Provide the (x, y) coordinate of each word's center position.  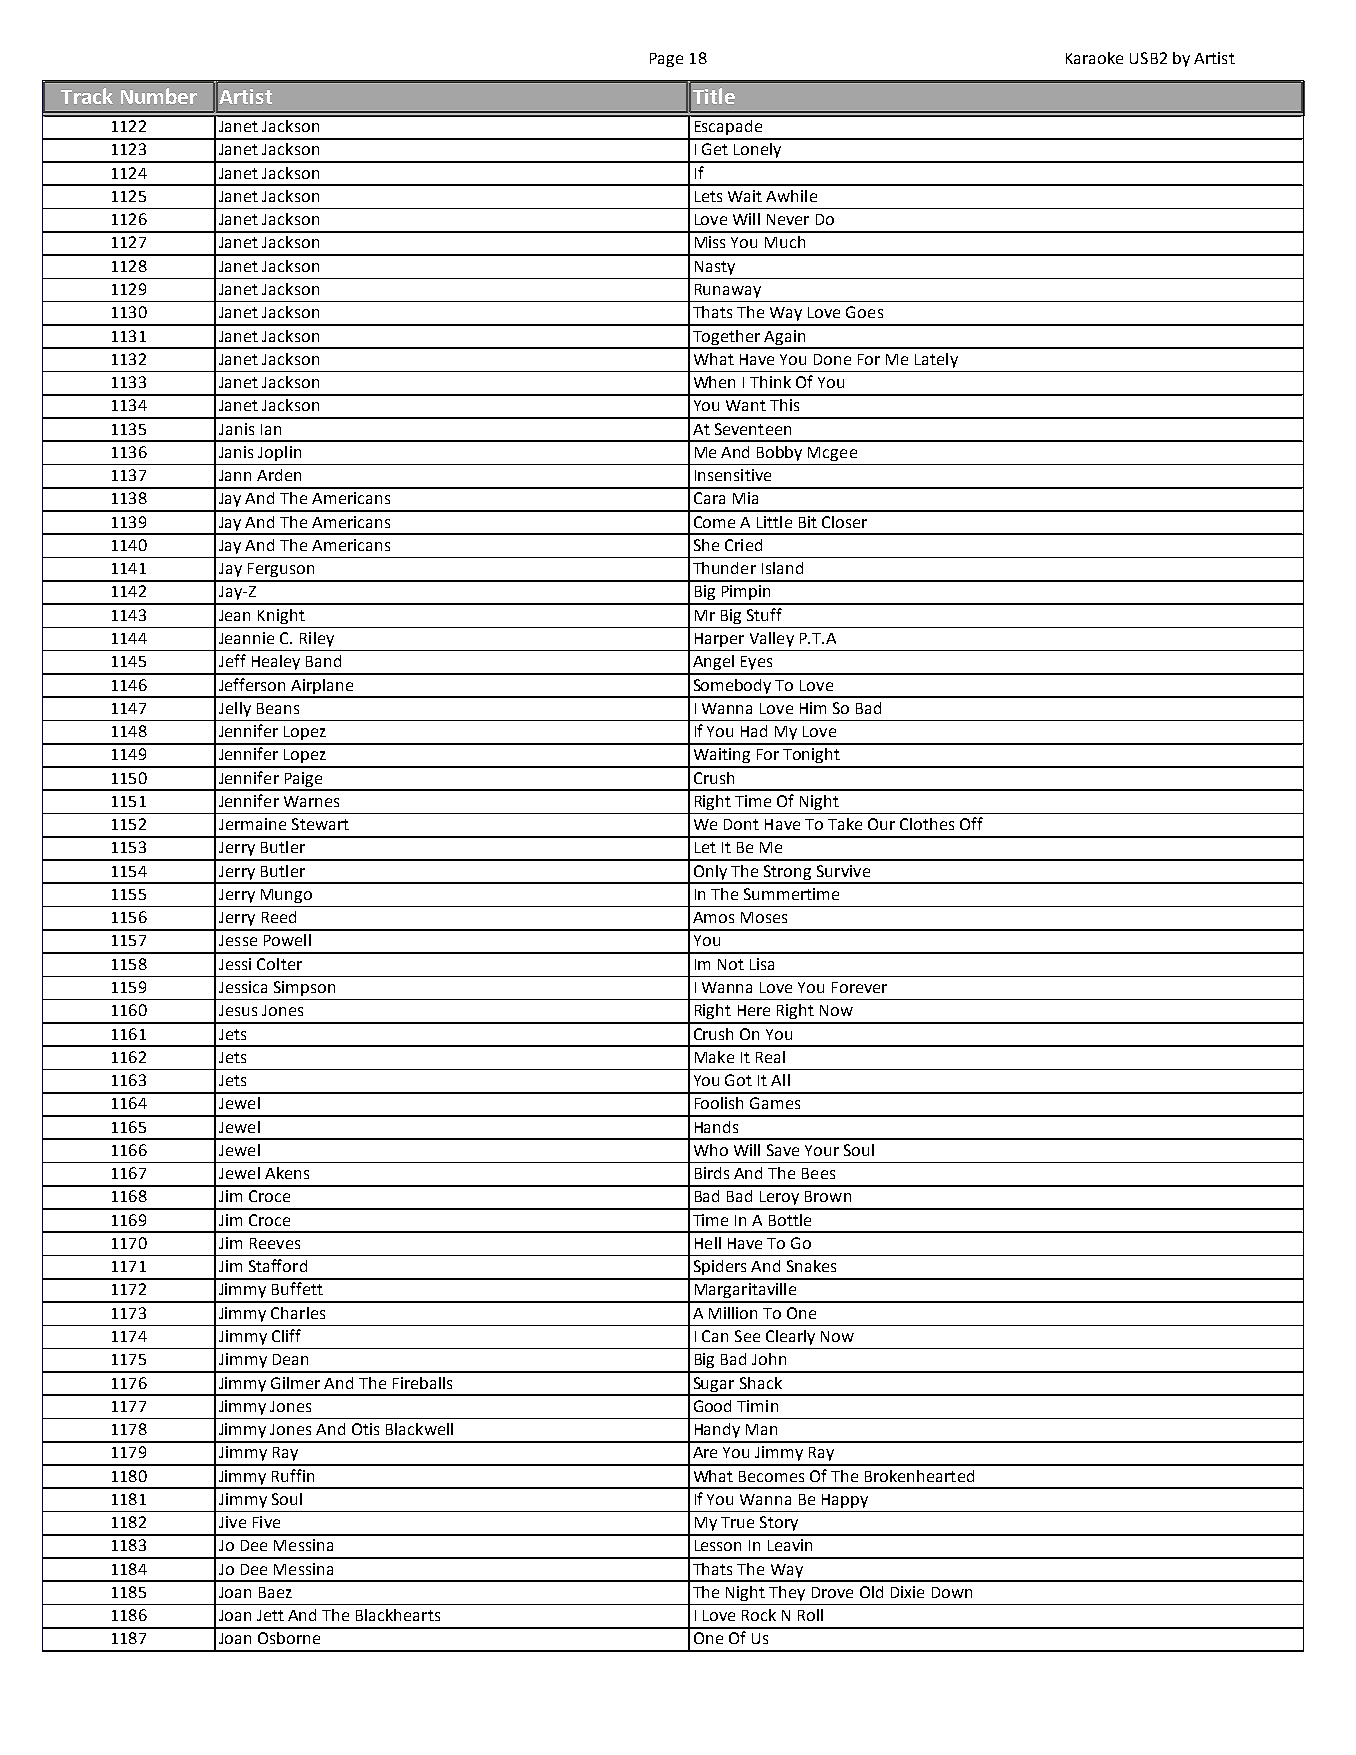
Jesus (238, 1010)
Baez (275, 1592)
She (706, 545)
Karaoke (1094, 58)
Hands (716, 1127)
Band (323, 661)
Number (159, 96)
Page (666, 60)
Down (952, 1592)
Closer (844, 522)
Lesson (718, 1545)
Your (822, 1150)
